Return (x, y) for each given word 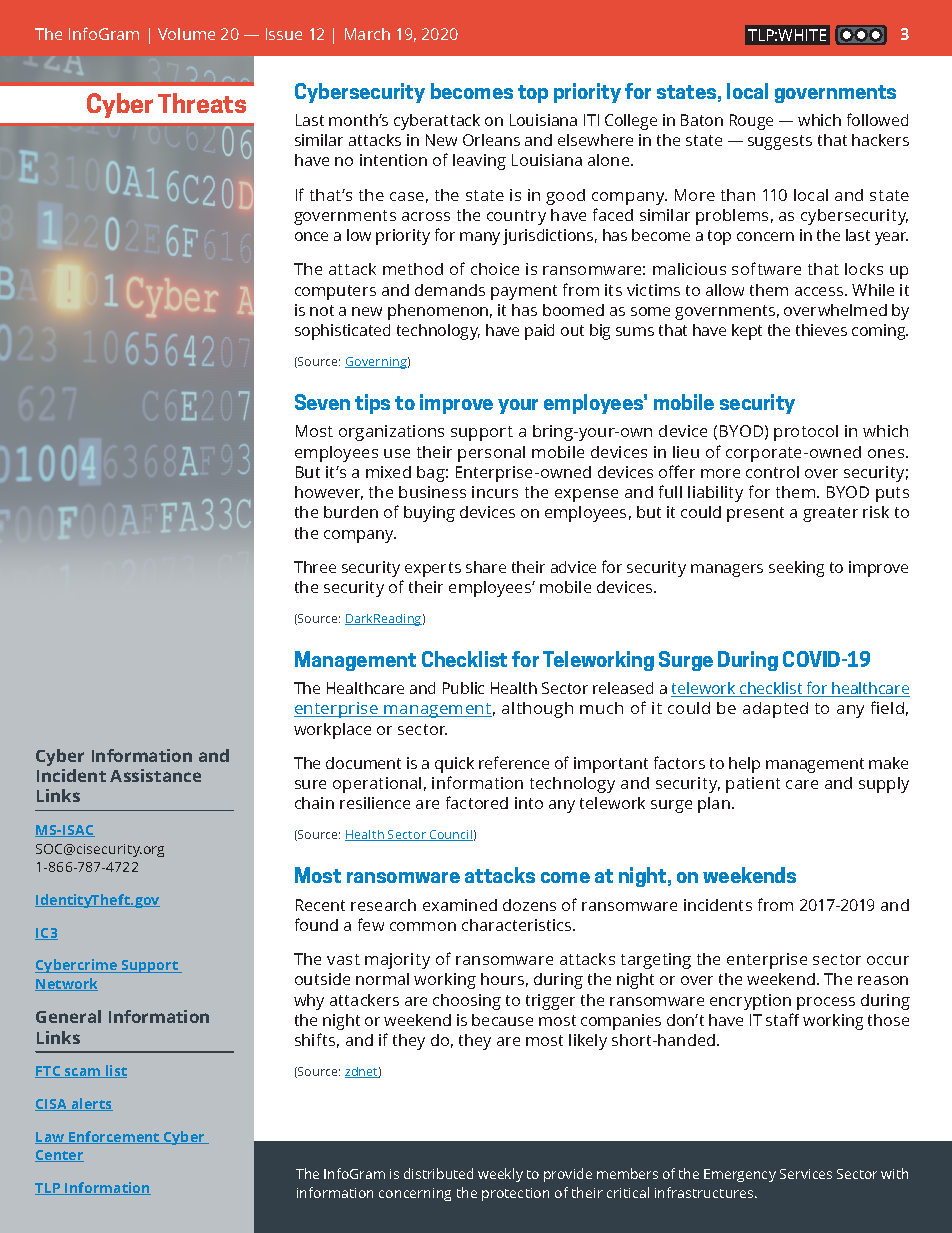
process (826, 1003)
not (322, 310)
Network (66, 984)
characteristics (518, 925)
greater (830, 514)
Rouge (751, 122)
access (820, 291)
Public (463, 688)
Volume (186, 34)
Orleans (491, 140)
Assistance (155, 775)
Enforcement (114, 1137)
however (329, 493)
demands (450, 290)
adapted (775, 710)
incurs (495, 492)
